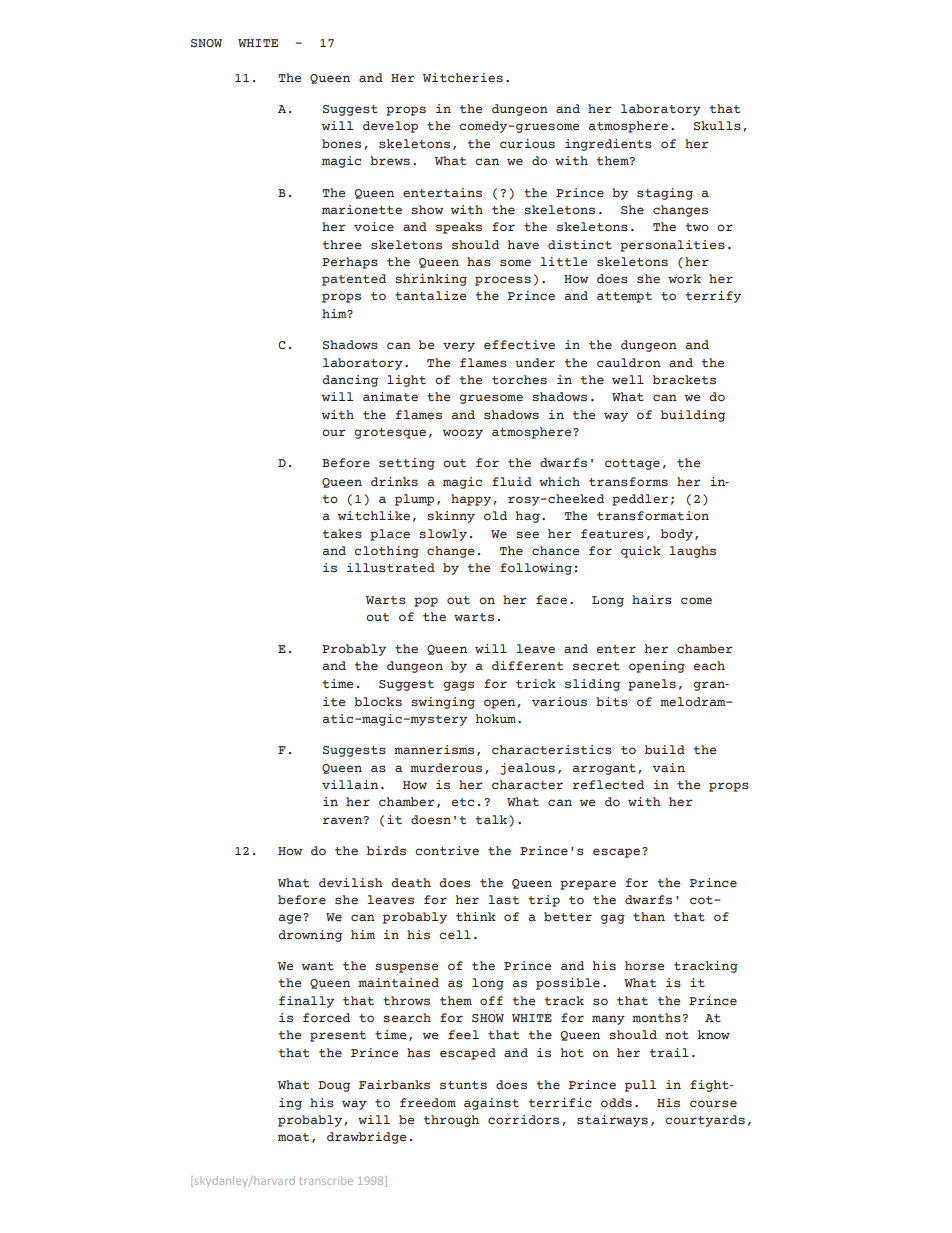 Image resolution: width=952 pixels, height=1233 pixels. Describe the element at coordinates (669, 767) in the image. I see `vain` at that location.
